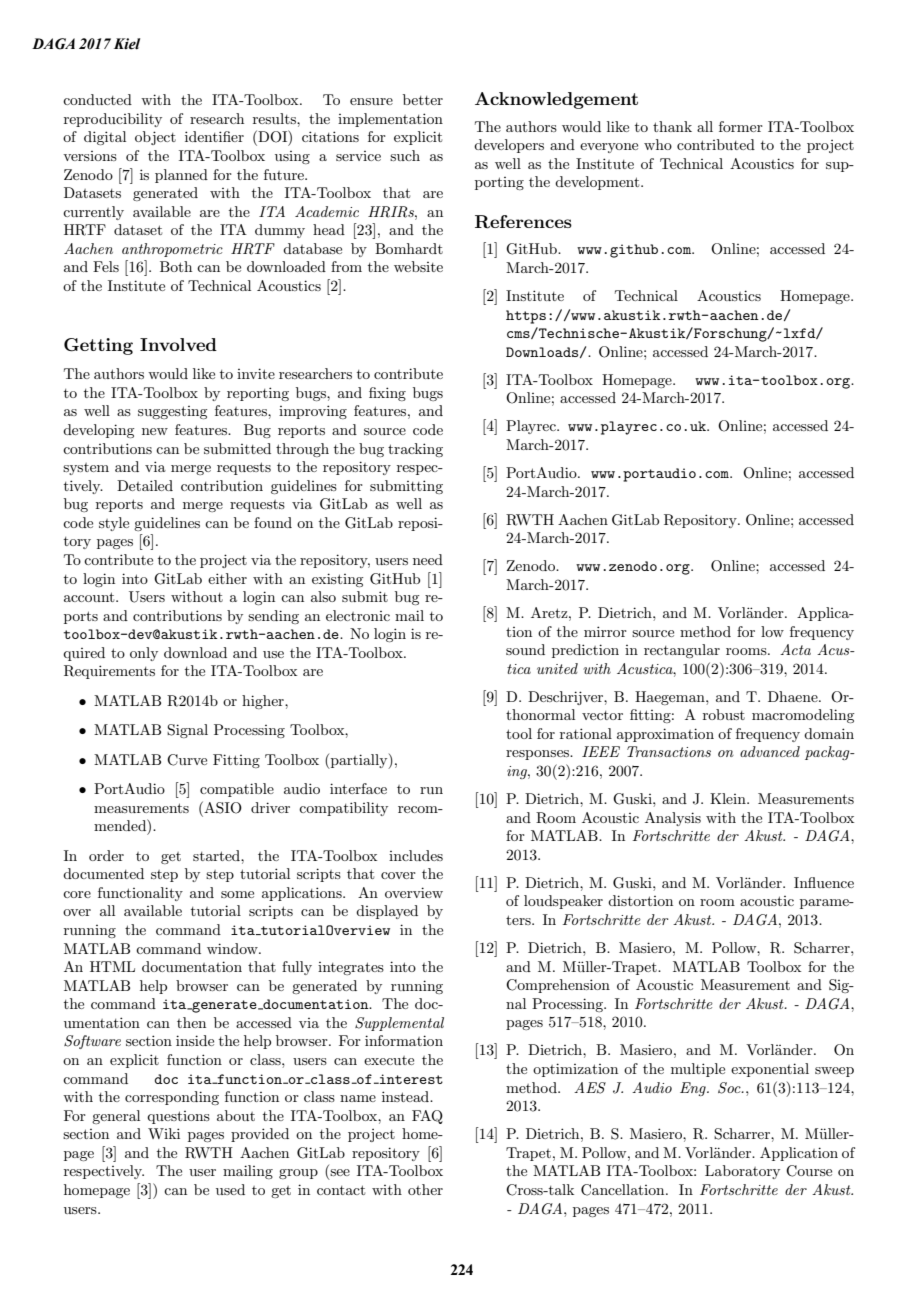  What do you see at coordinates (155, 138) in the screenshot?
I see `object` at bounding box center [155, 138].
